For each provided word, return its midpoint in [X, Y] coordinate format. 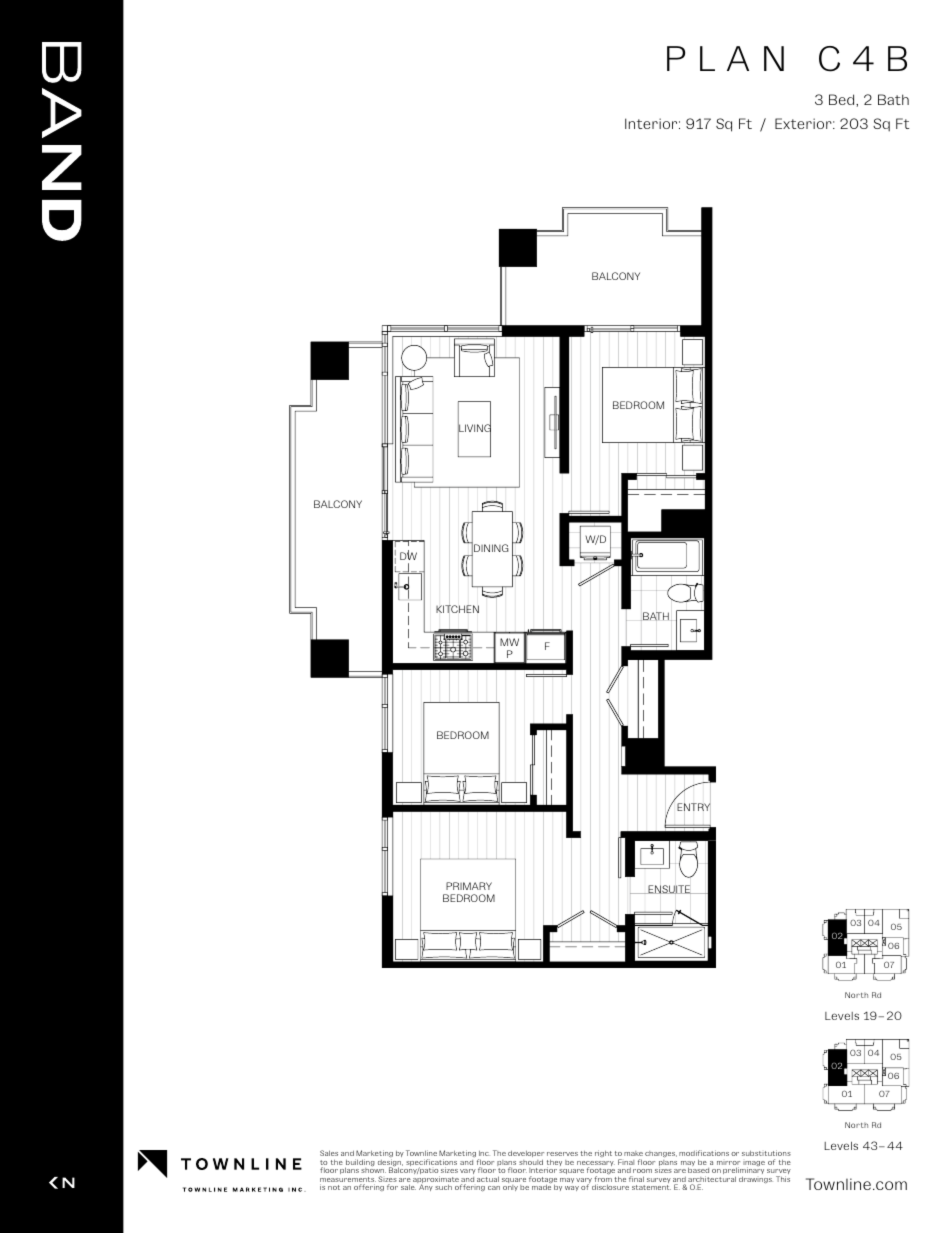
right [603, 1153]
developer [526, 1154]
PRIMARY [469, 886]
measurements [348, 1181]
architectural [712, 1180]
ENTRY [694, 808]
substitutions [766, 1153]
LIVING [474, 428]
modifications [704, 1153]
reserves [562, 1154]
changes [661, 1154]
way [572, 1188]
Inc [484, 1153]
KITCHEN [457, 609]
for [392, 1187]
